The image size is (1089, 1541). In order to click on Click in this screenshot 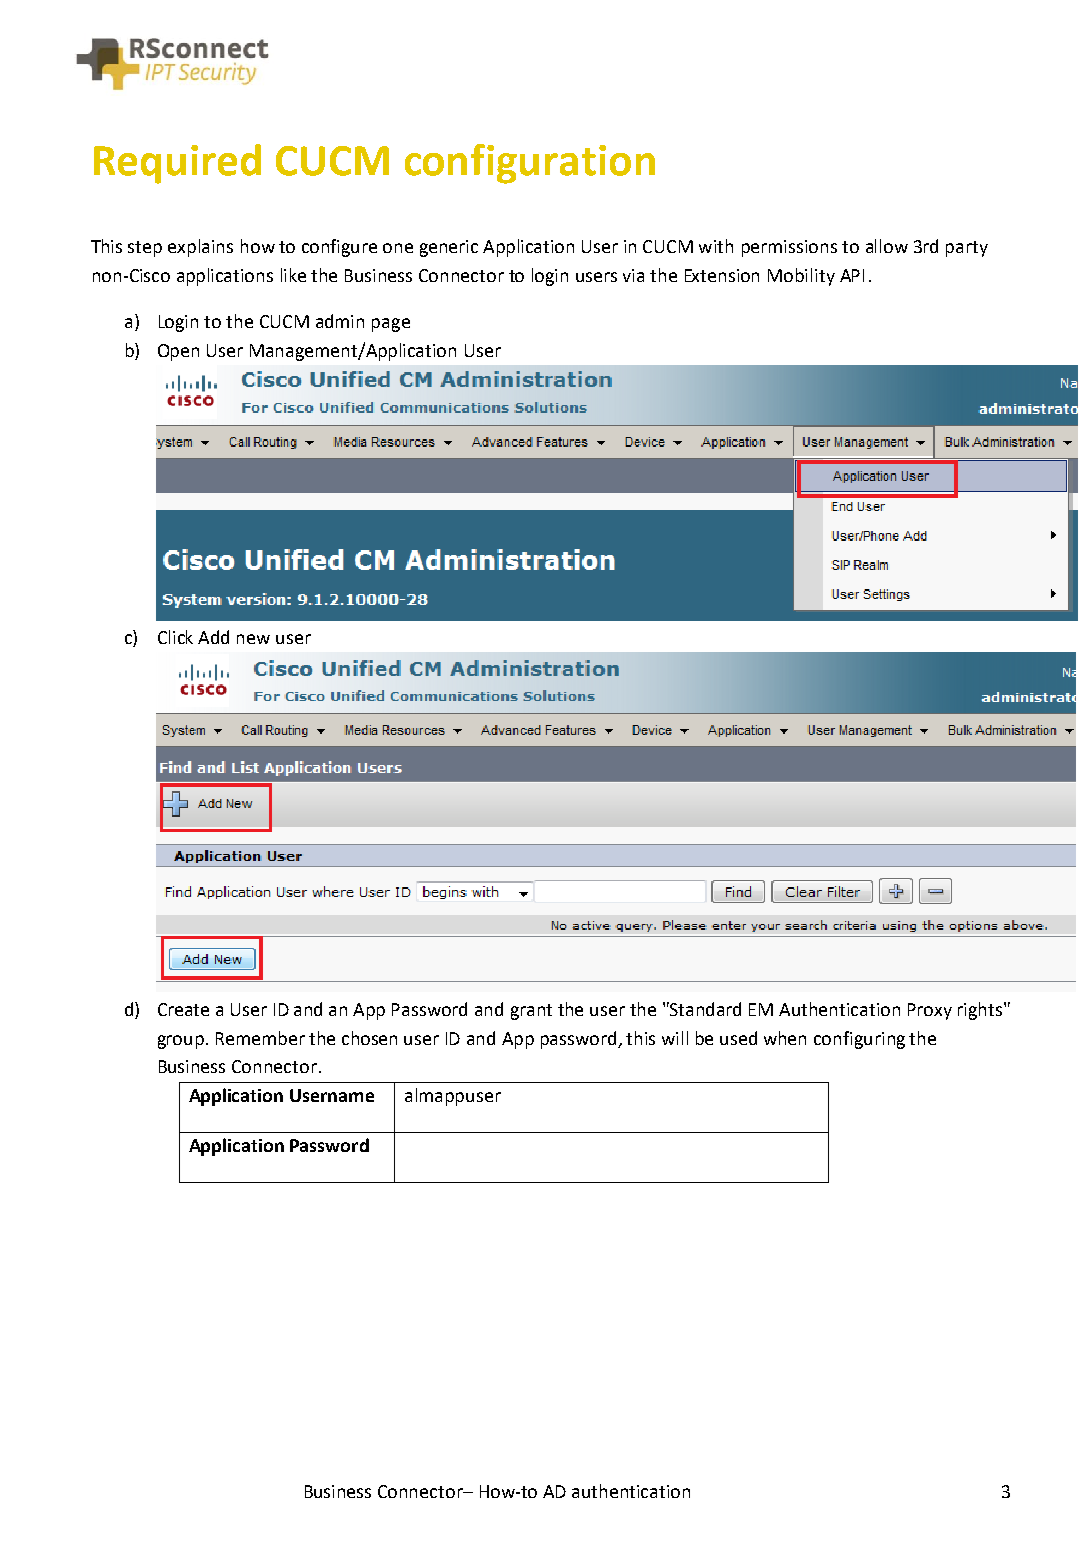, I will do `click(175, 637)`.
